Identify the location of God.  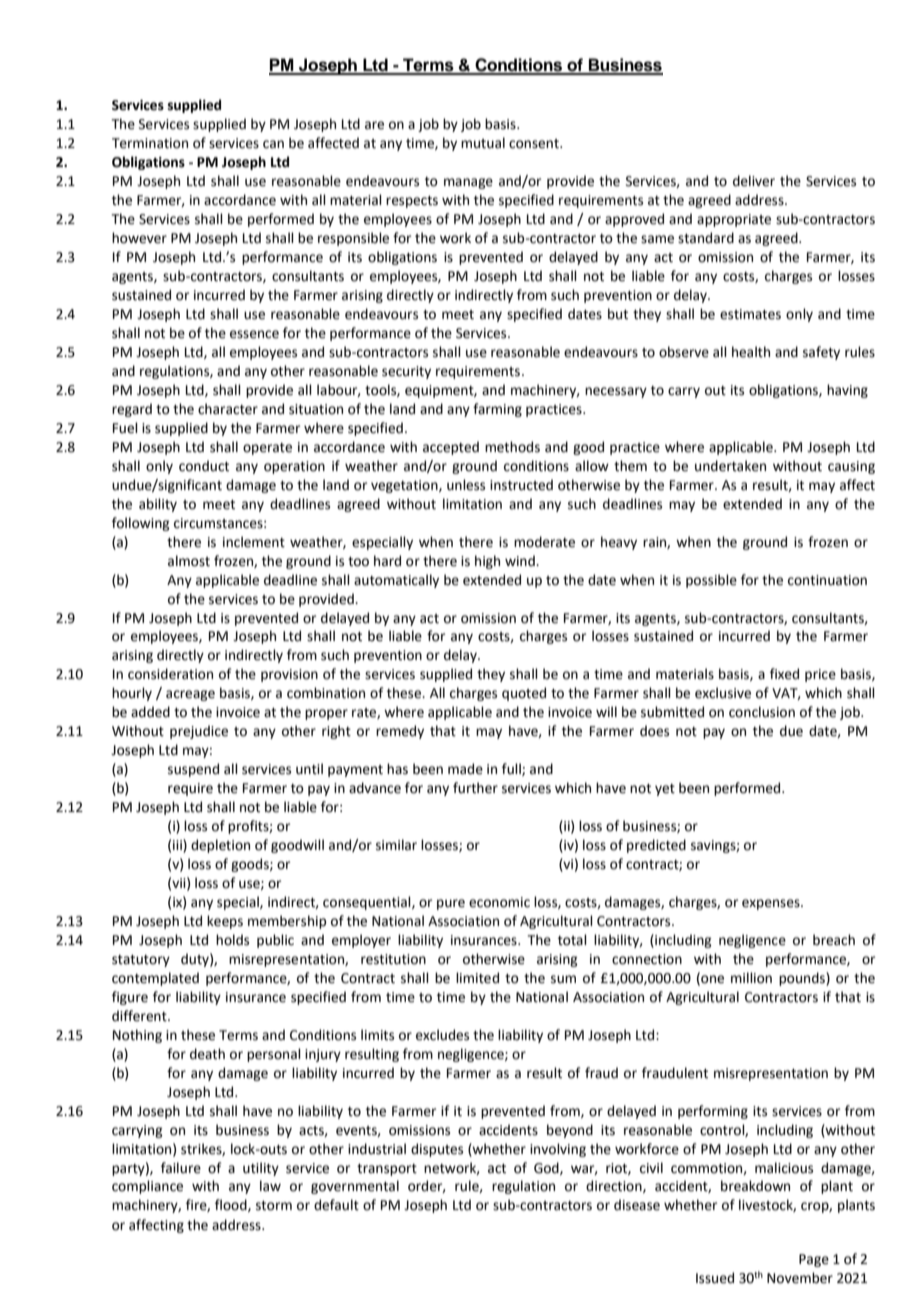
(547, 1168).
